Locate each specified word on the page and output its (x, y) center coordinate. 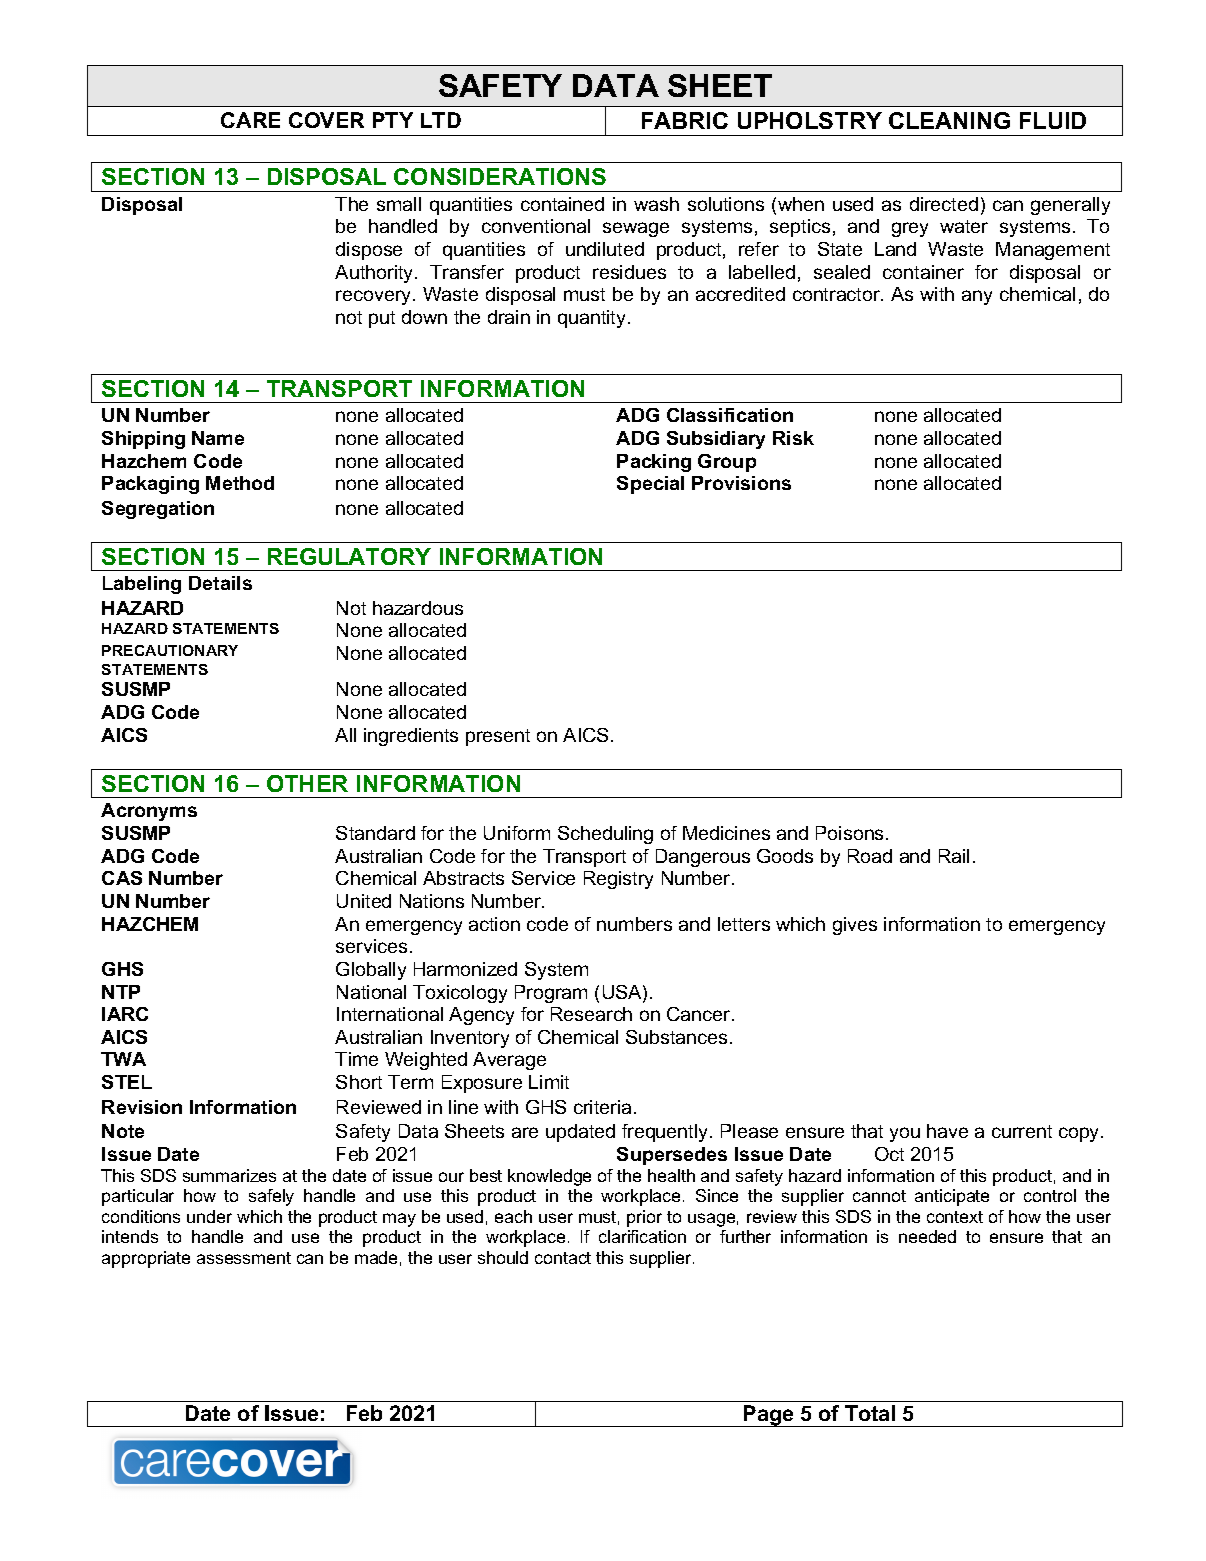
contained (562, 204)
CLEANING (949, 120)
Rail (954, 856)
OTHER (307, 783)
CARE (250, 120)
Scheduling (605, 835)
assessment (244, 1258)
